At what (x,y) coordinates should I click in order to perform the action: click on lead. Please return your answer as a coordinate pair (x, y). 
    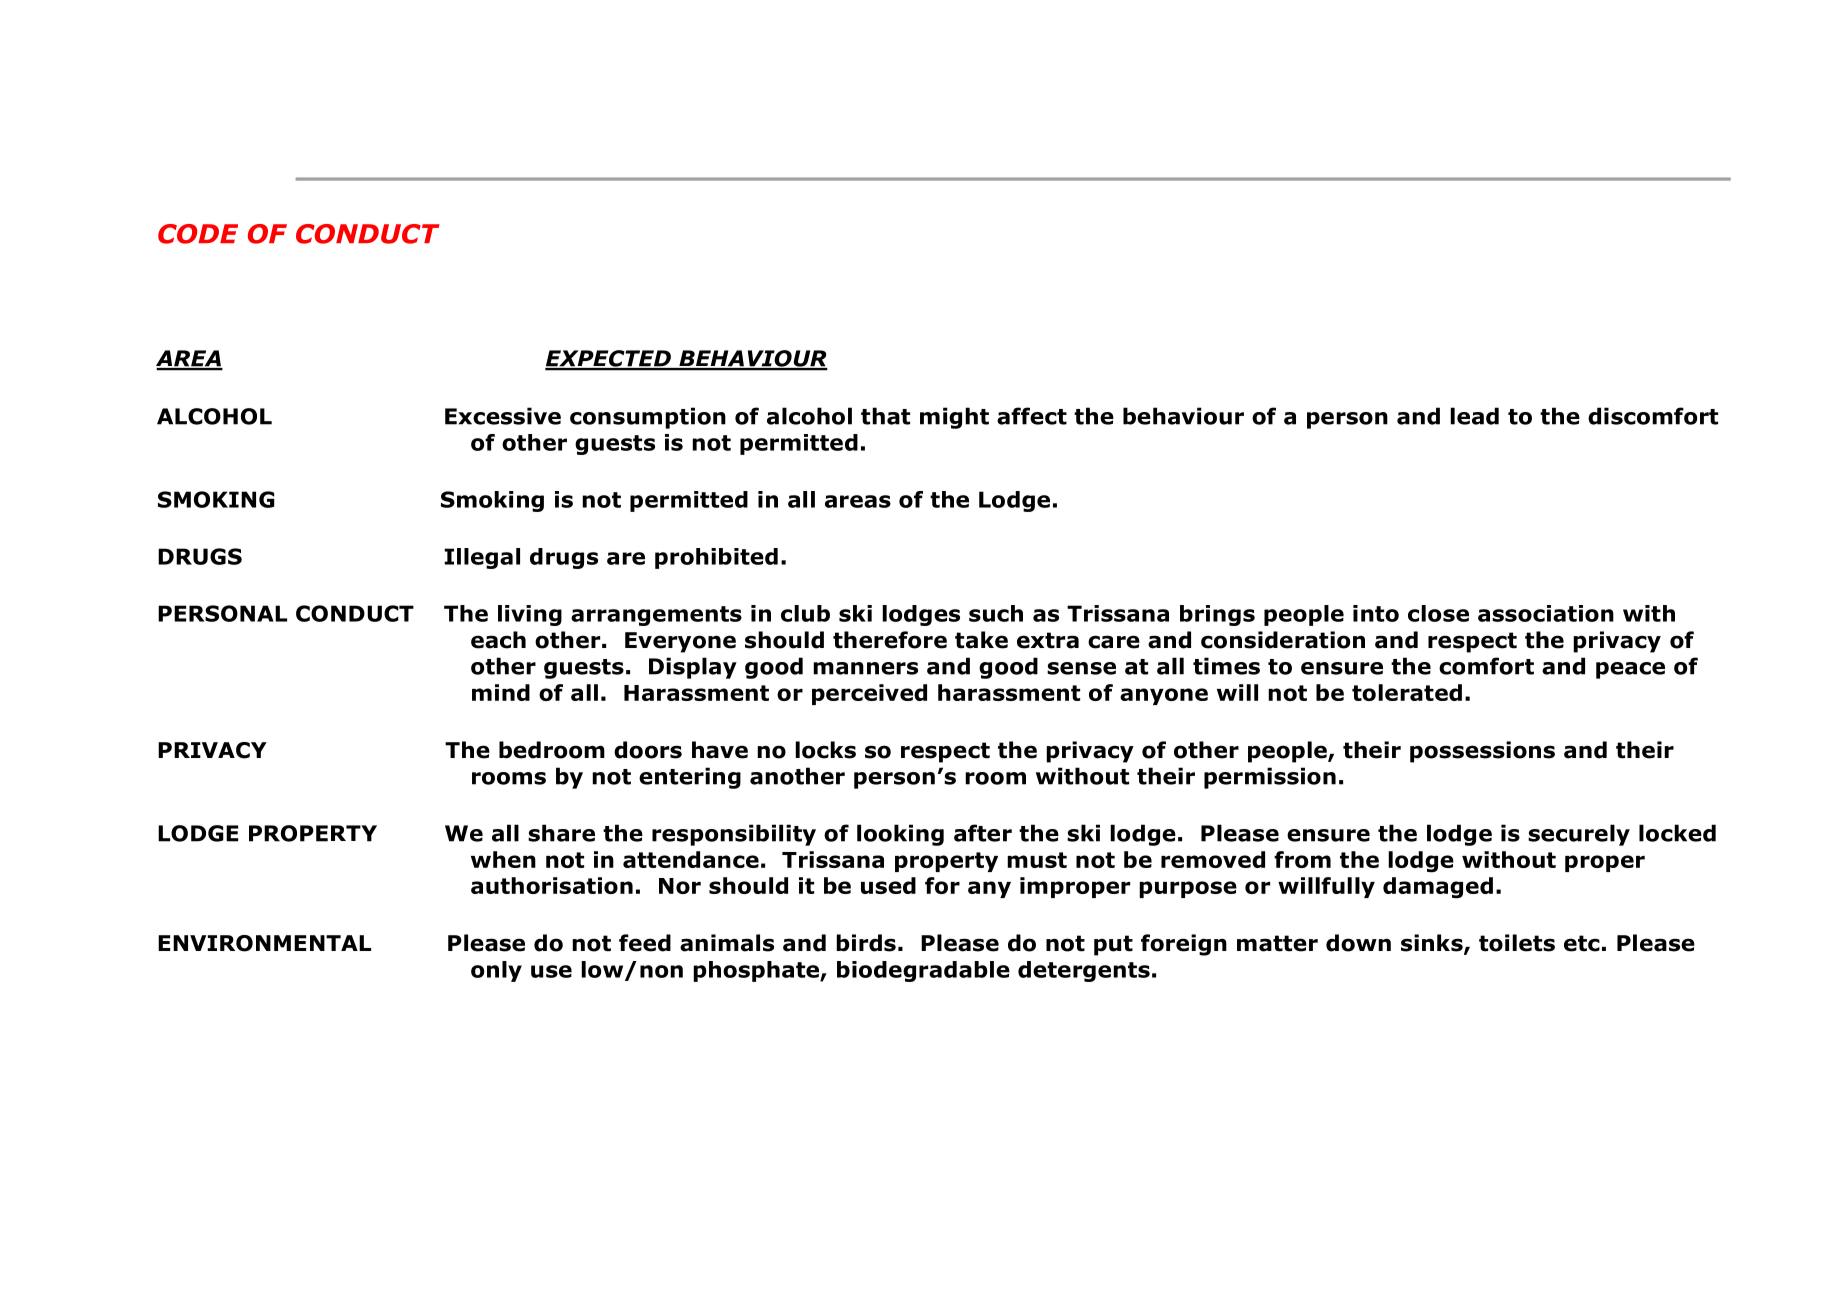
    Looking at the image, I should click on (1474, 416).
